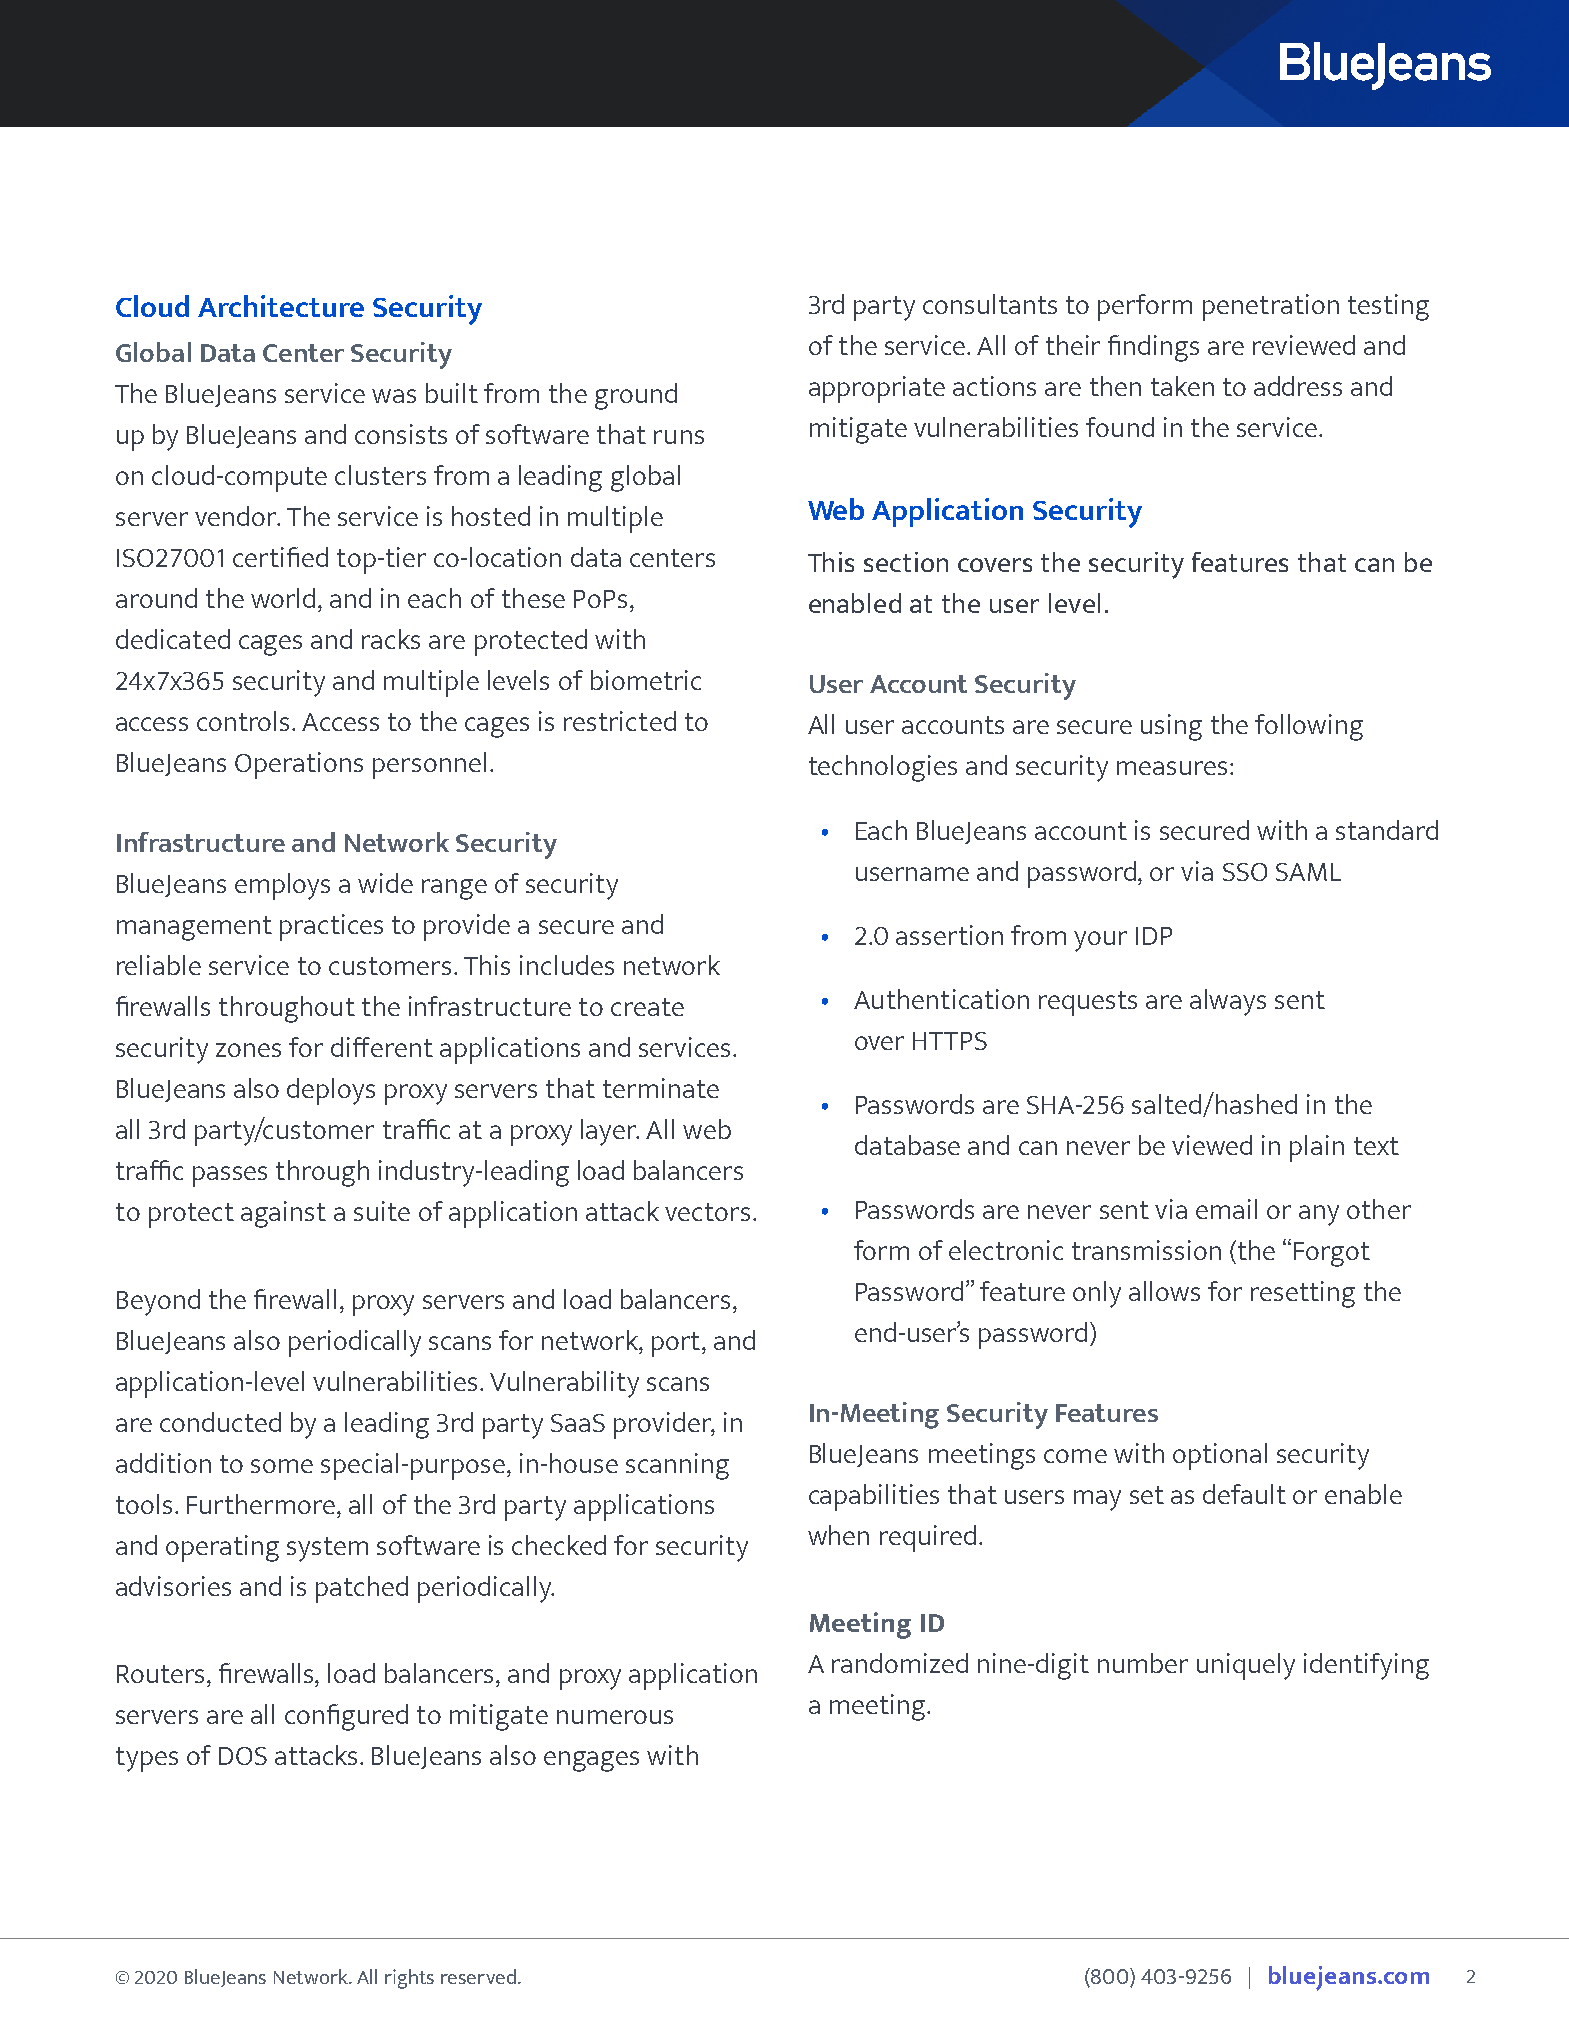 The image size is (1569, 2030). What do you see at coordinates (1182, 386) in the image?
I see `taken` at bounding box center [1182, 386].
